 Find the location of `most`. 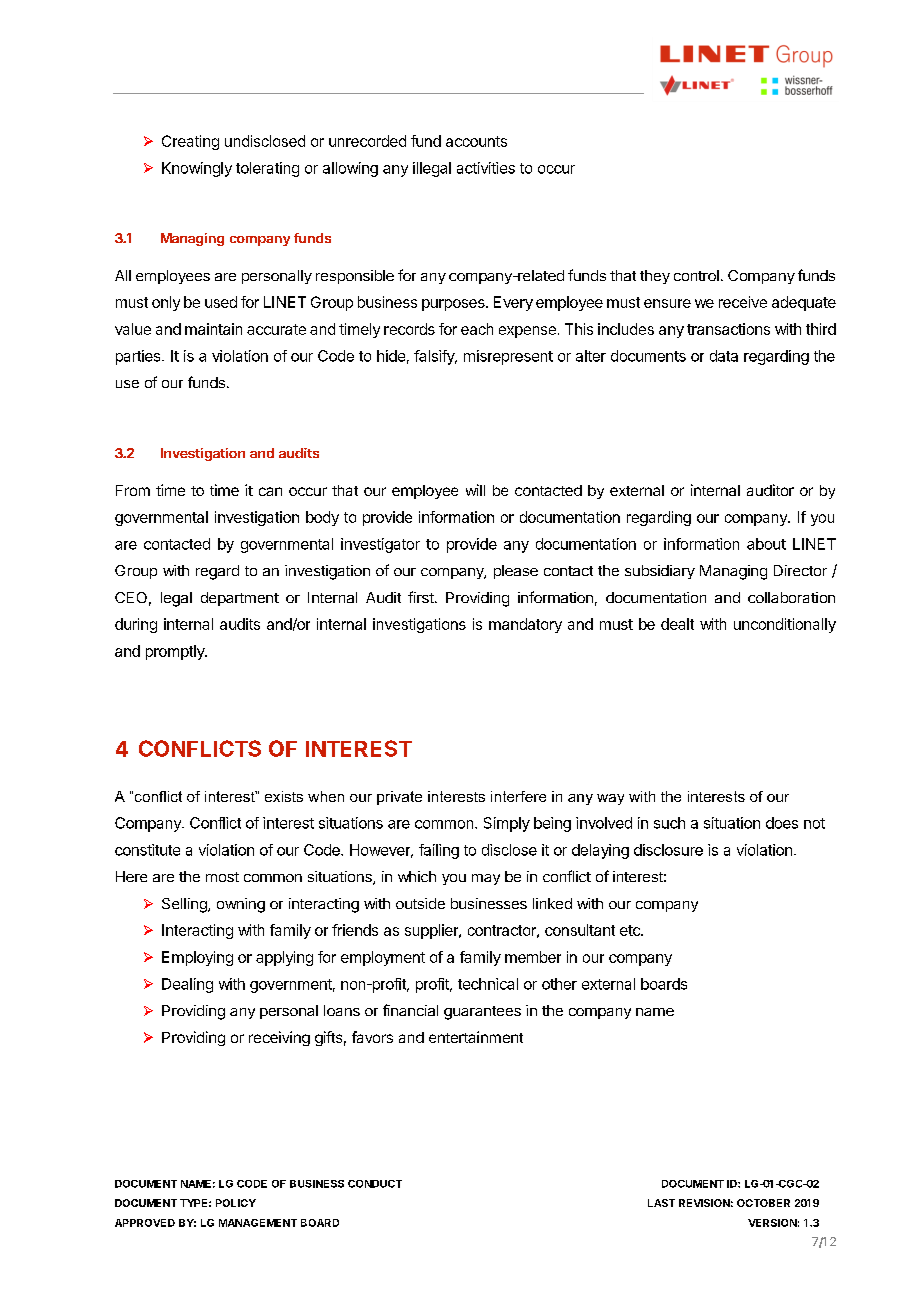

most is located at coordinates (222, 877).
